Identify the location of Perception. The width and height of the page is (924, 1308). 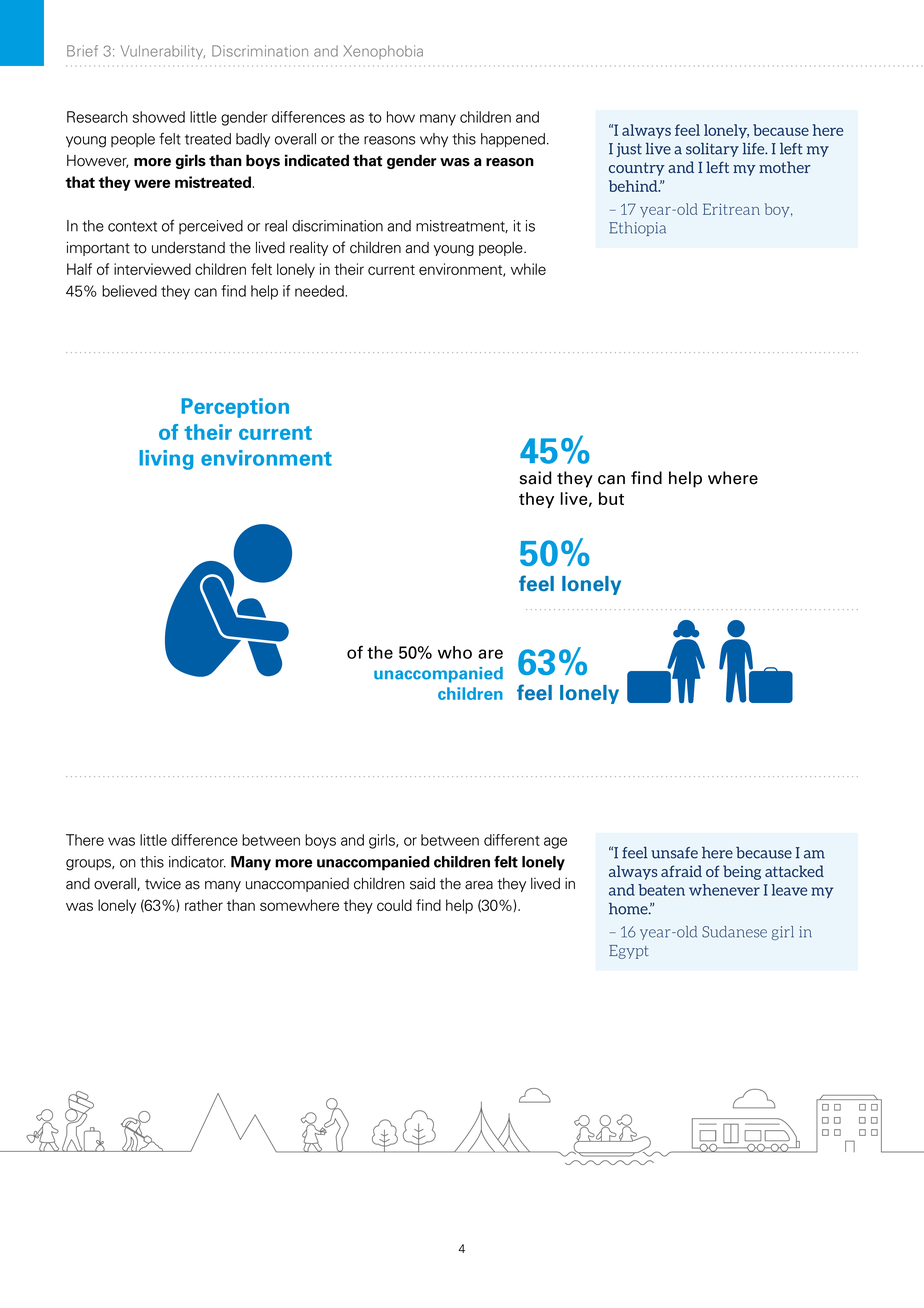
(235, 408).
